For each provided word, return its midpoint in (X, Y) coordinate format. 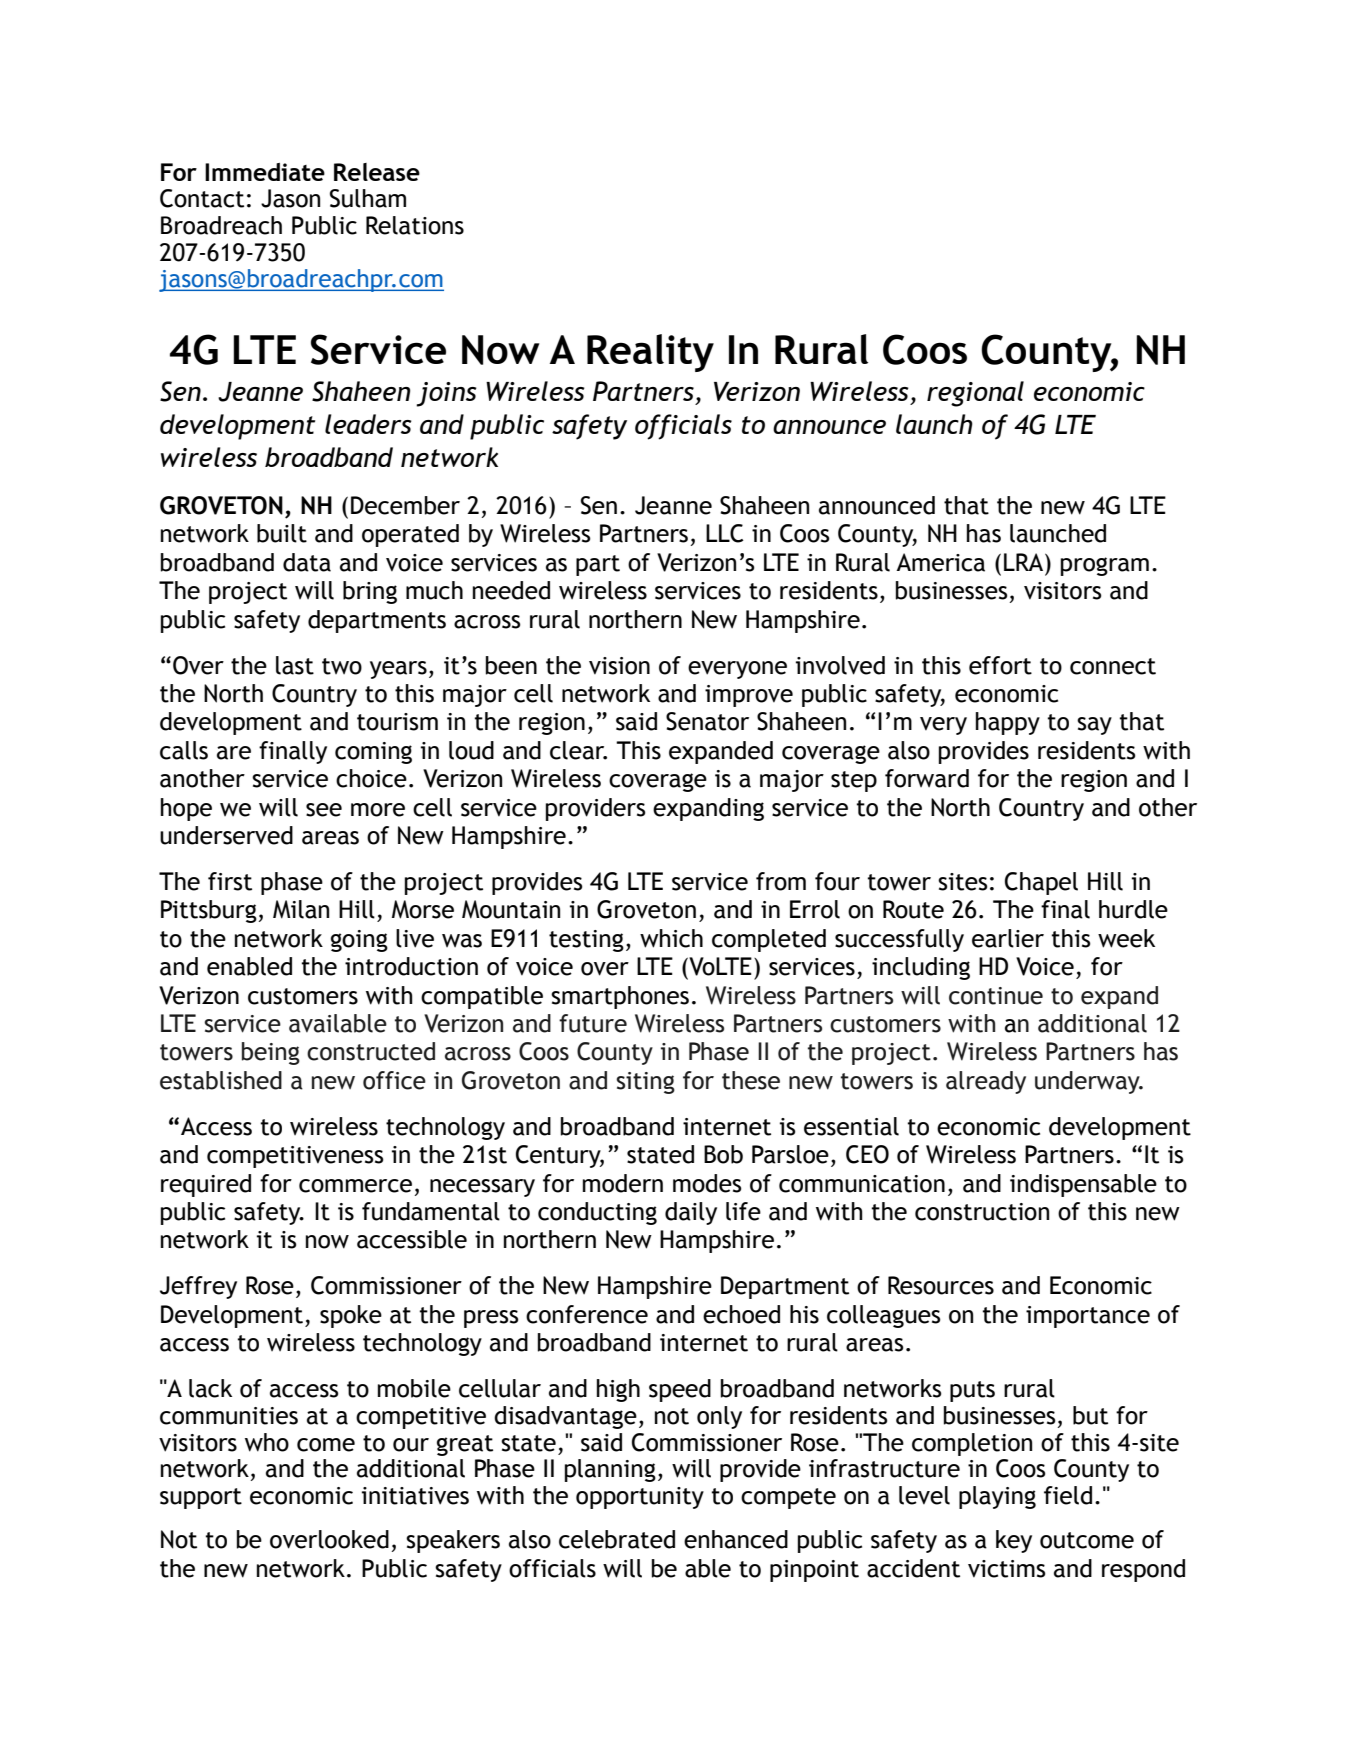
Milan (301, 909)
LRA (1025, 562)
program (1105, 566)
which (671, 938)
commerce (355, 1186)
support (201, 1498)
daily (691, 1213)
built (282, 533)
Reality (650, 353)
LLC (725, 533)
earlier (1008, 938)
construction (982, 1212)
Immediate (265, 172)
